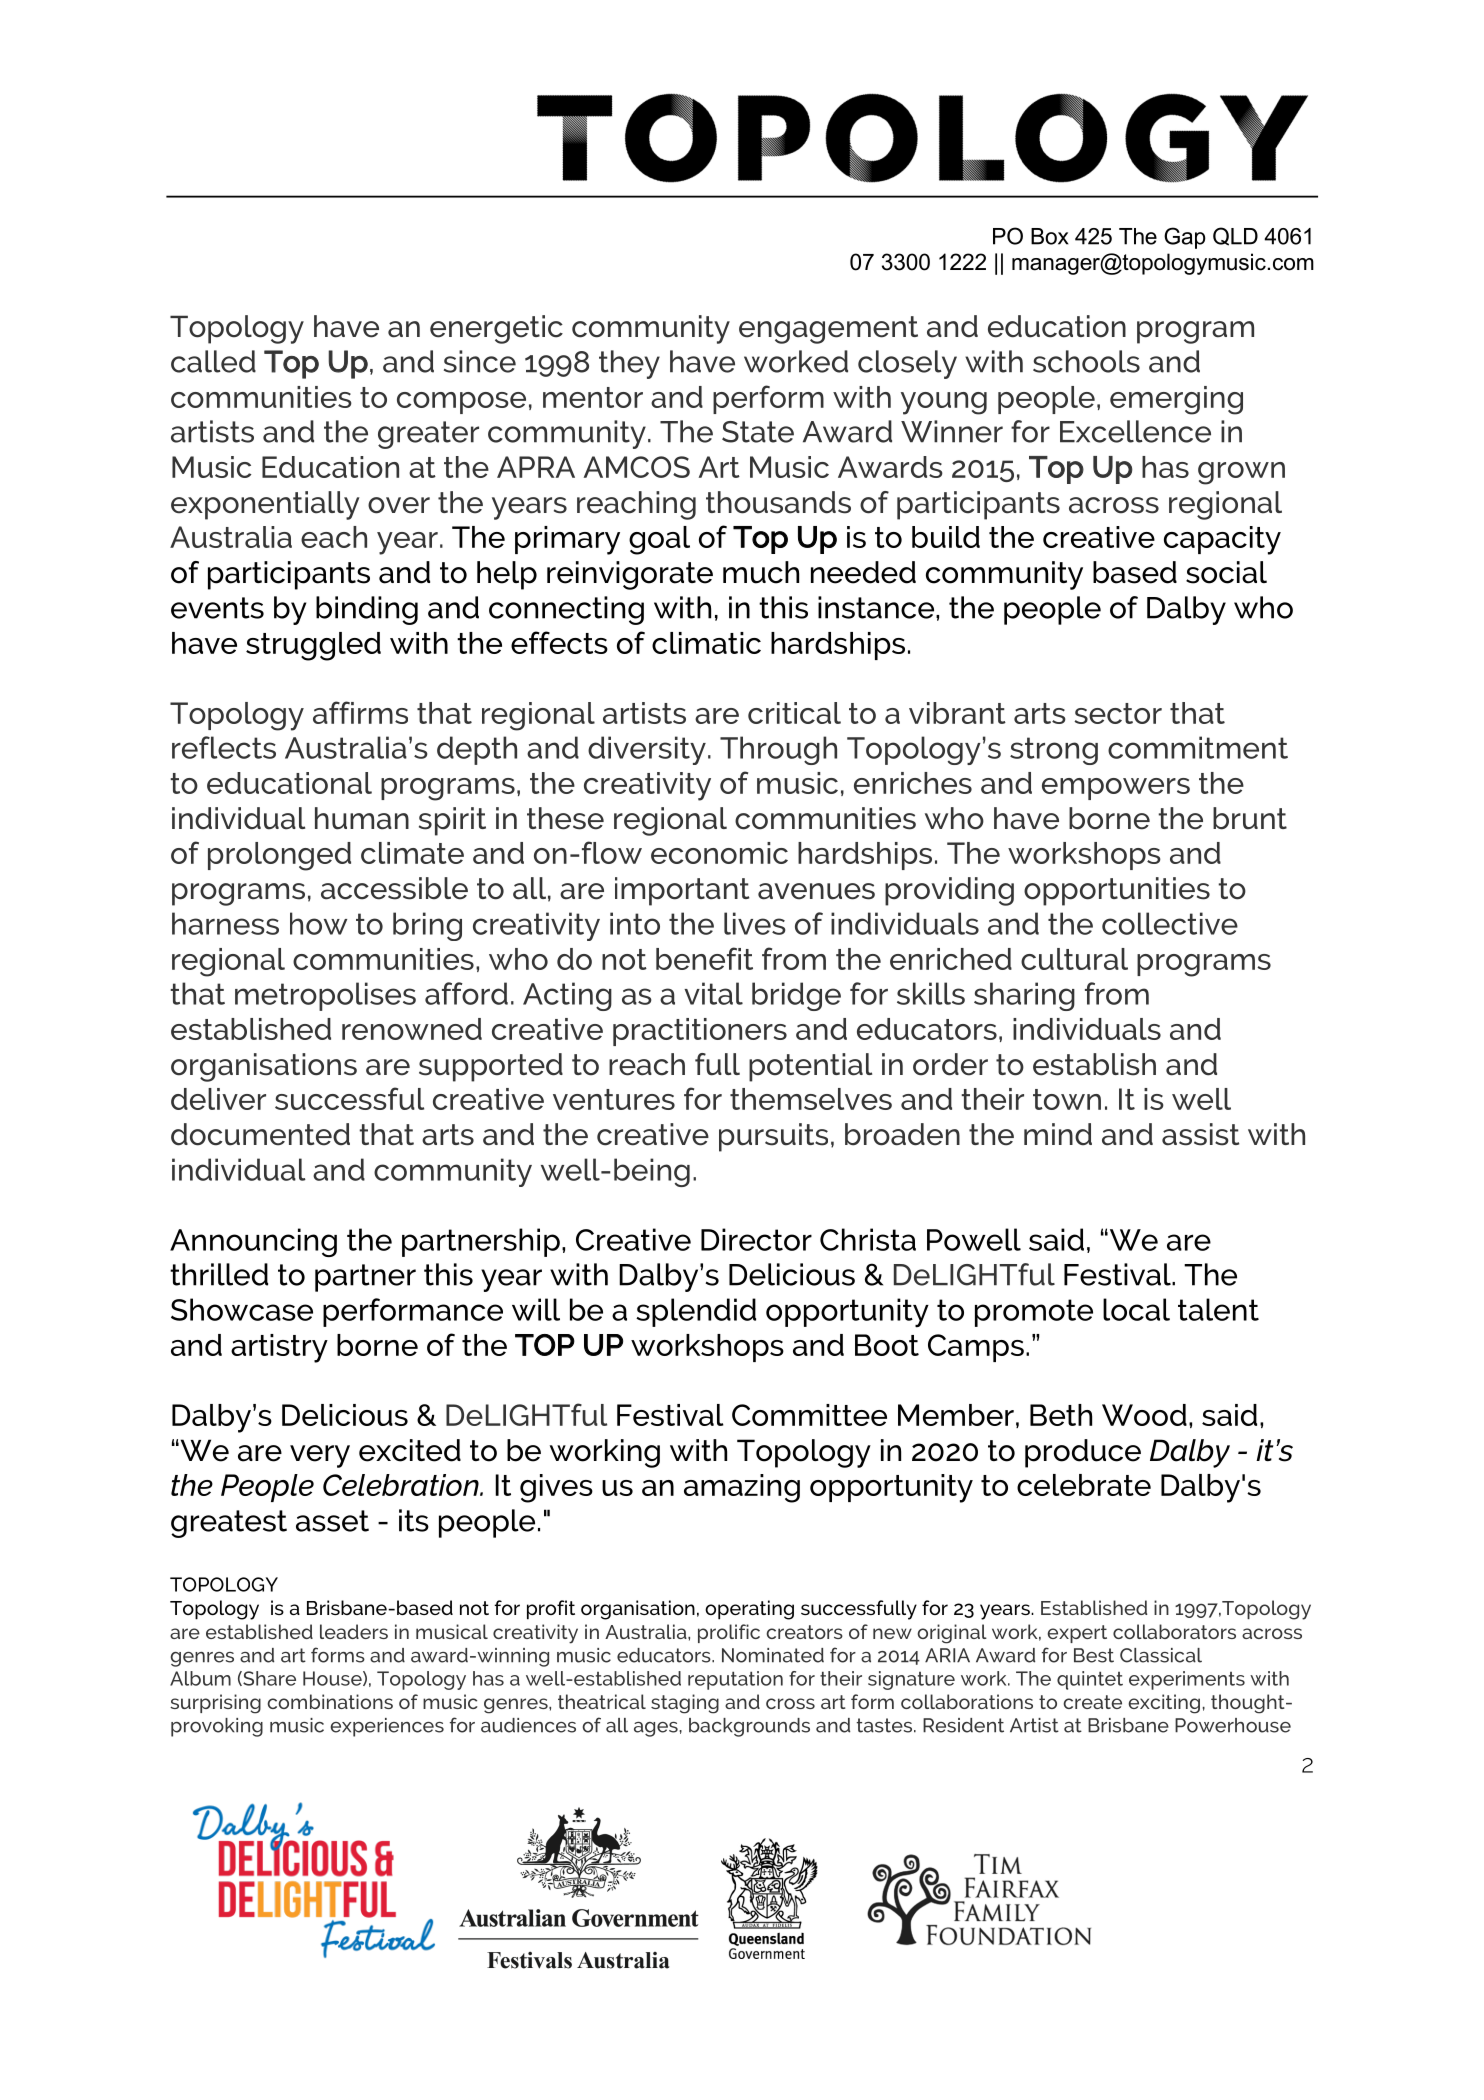 The height and width of the page is (2100, 1484). I want to click on engagement, so click(828, 330).
